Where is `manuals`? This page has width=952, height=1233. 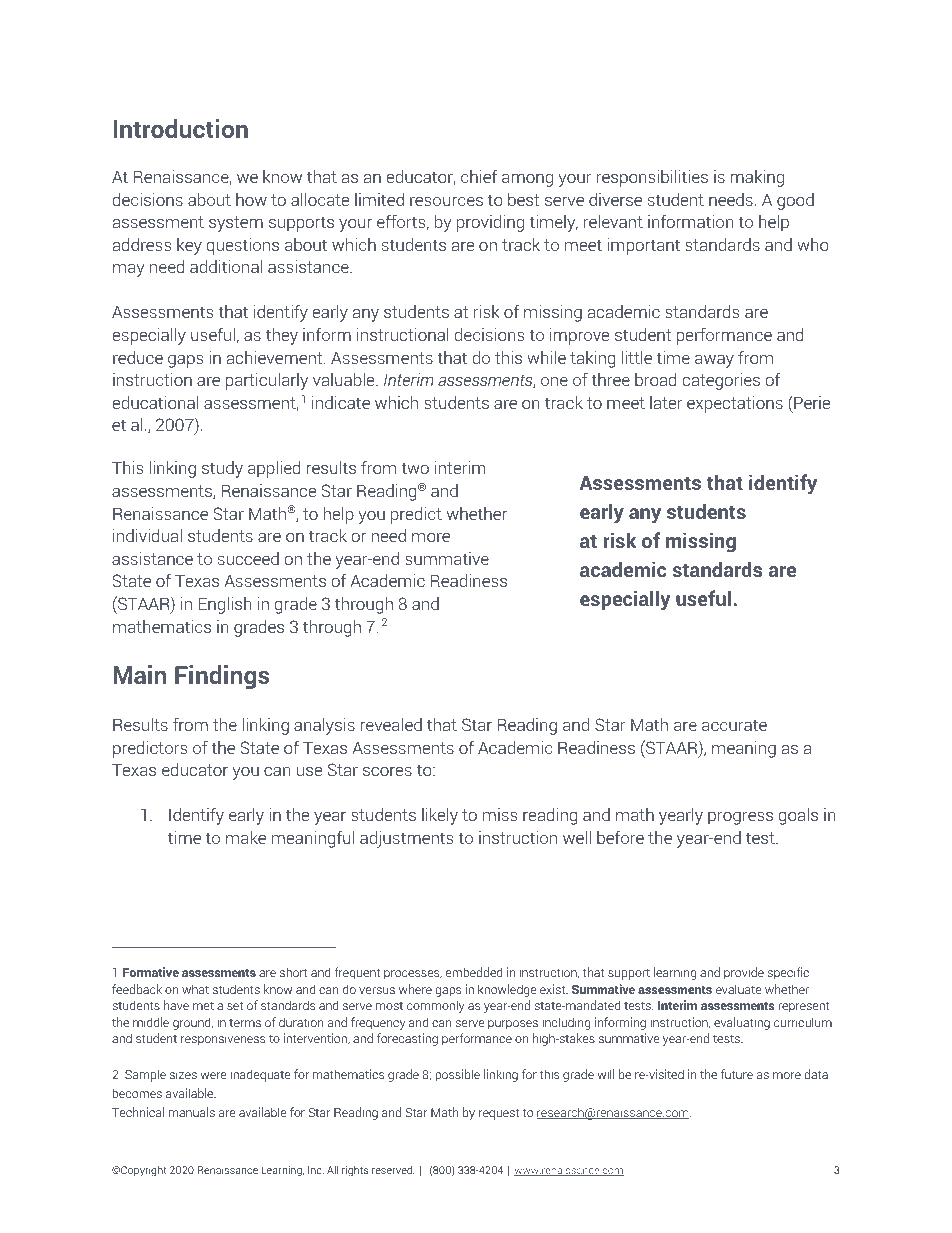
manuals is located at coordinates (192, 1112).
